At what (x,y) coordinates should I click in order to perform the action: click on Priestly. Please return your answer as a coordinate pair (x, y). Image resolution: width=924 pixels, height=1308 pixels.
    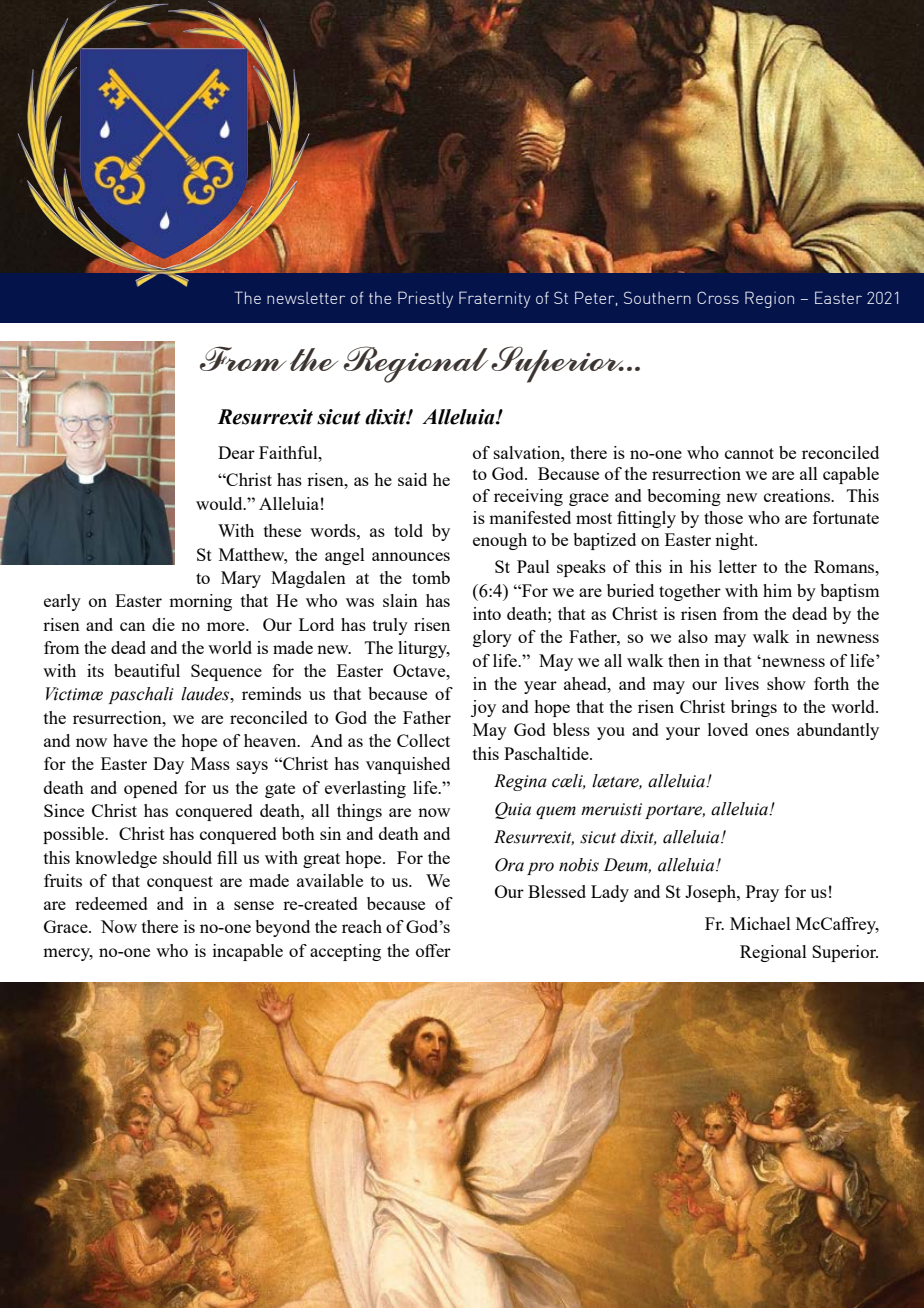
    Looking at the image, I should click on (425, 299).
